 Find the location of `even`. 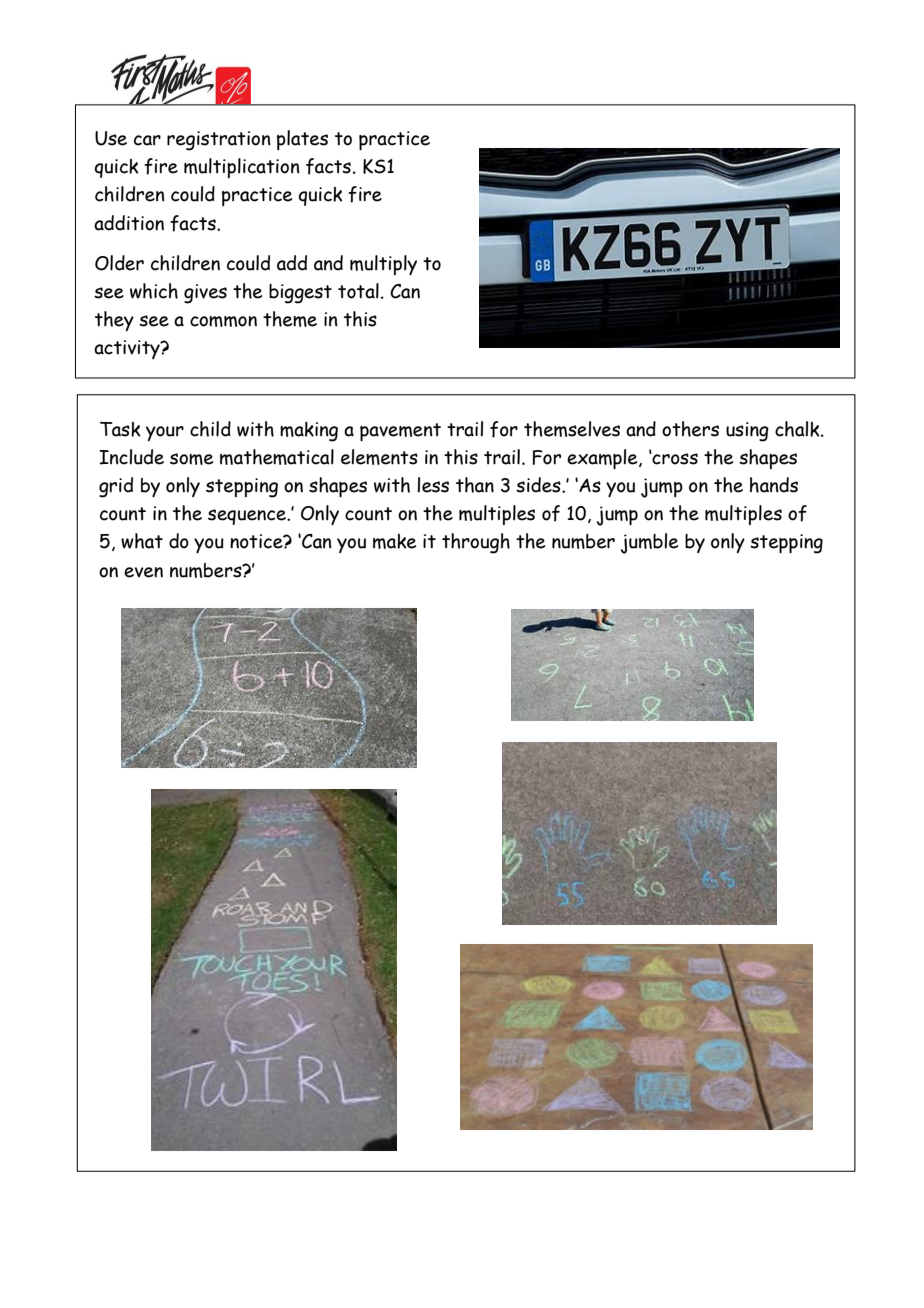

even is located at coordinates (143, 572).
